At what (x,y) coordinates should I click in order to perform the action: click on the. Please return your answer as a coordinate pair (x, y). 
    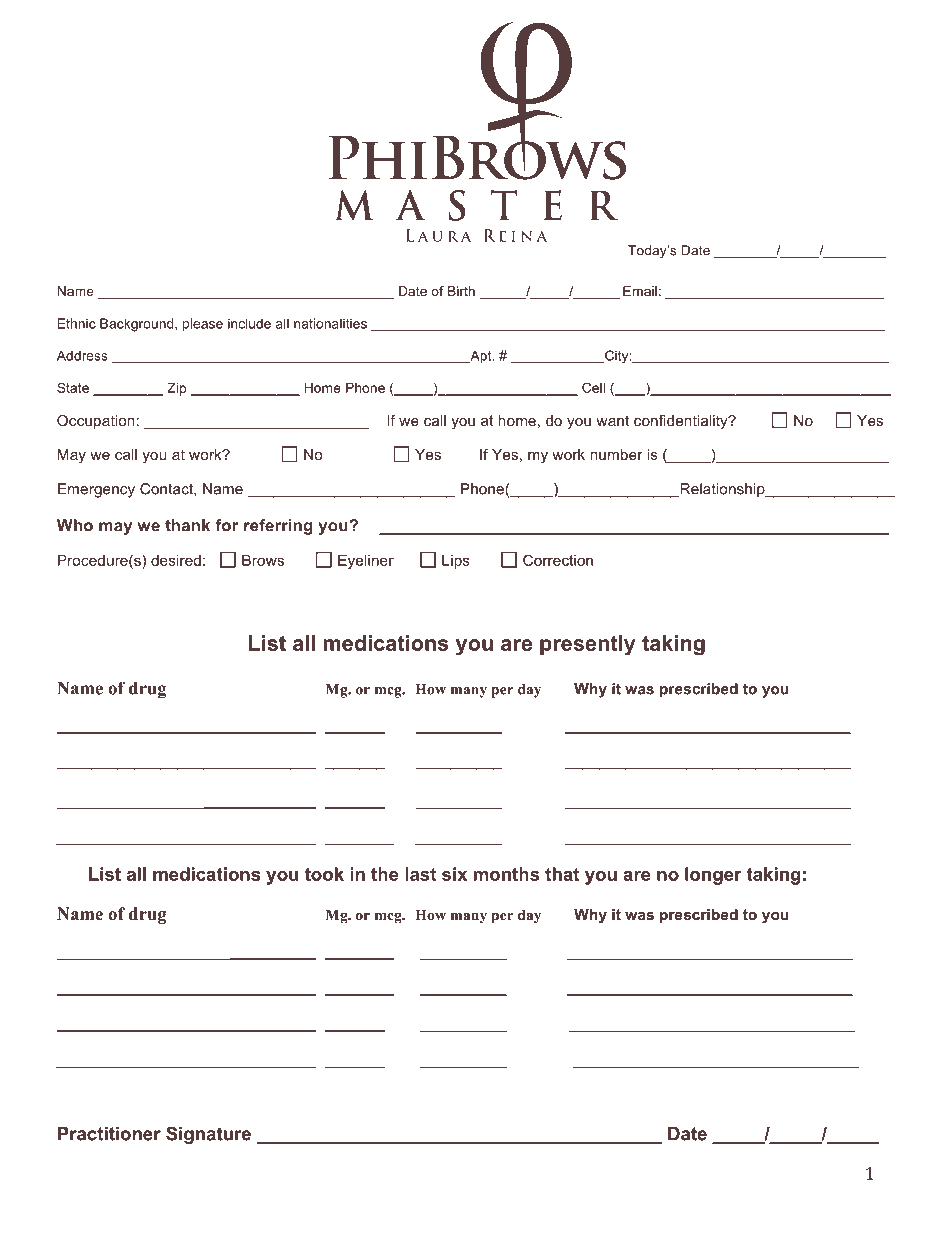
    Looking at the image, I should click on (385, 874).
